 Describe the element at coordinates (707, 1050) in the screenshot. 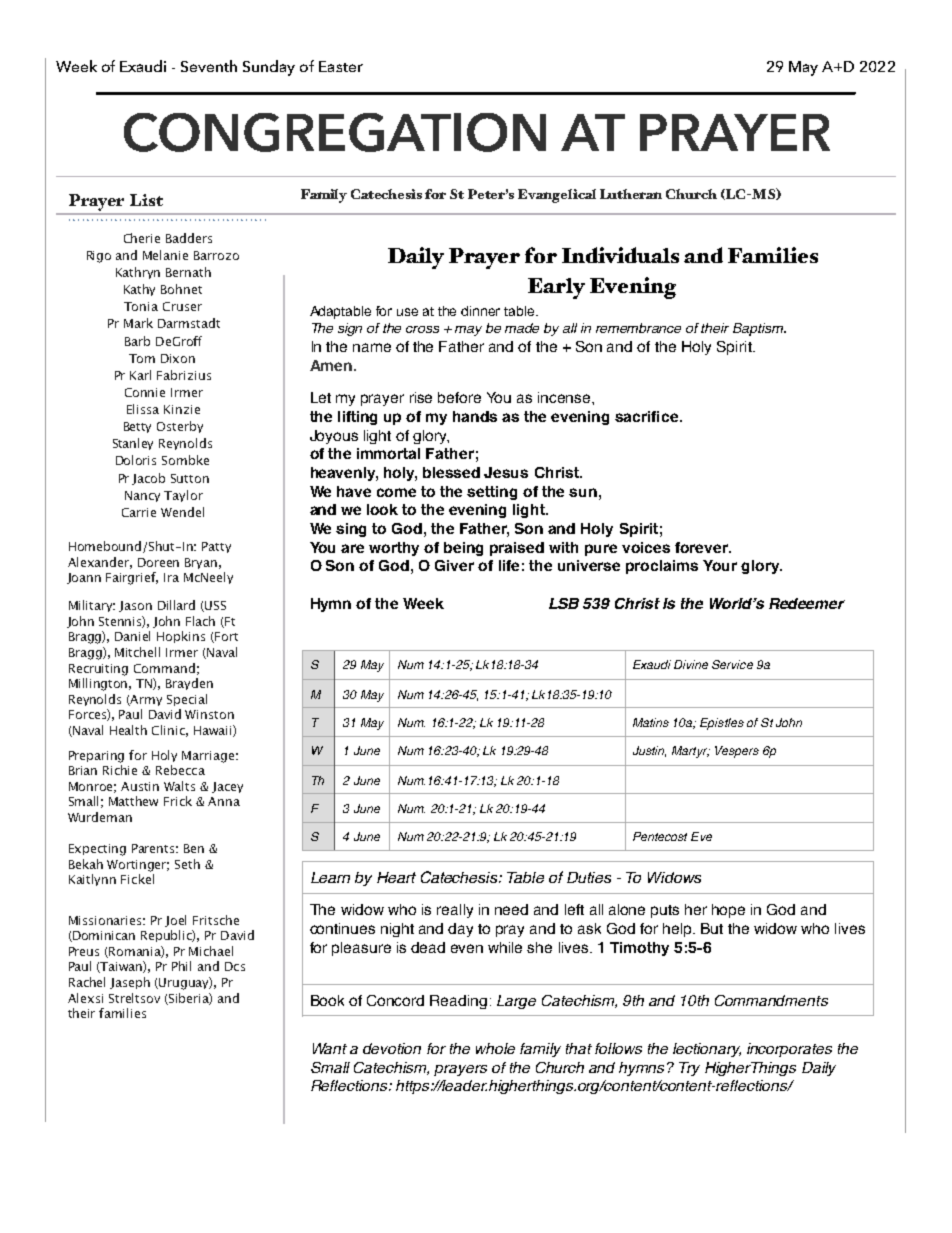

I see `lectionary` at that location.
